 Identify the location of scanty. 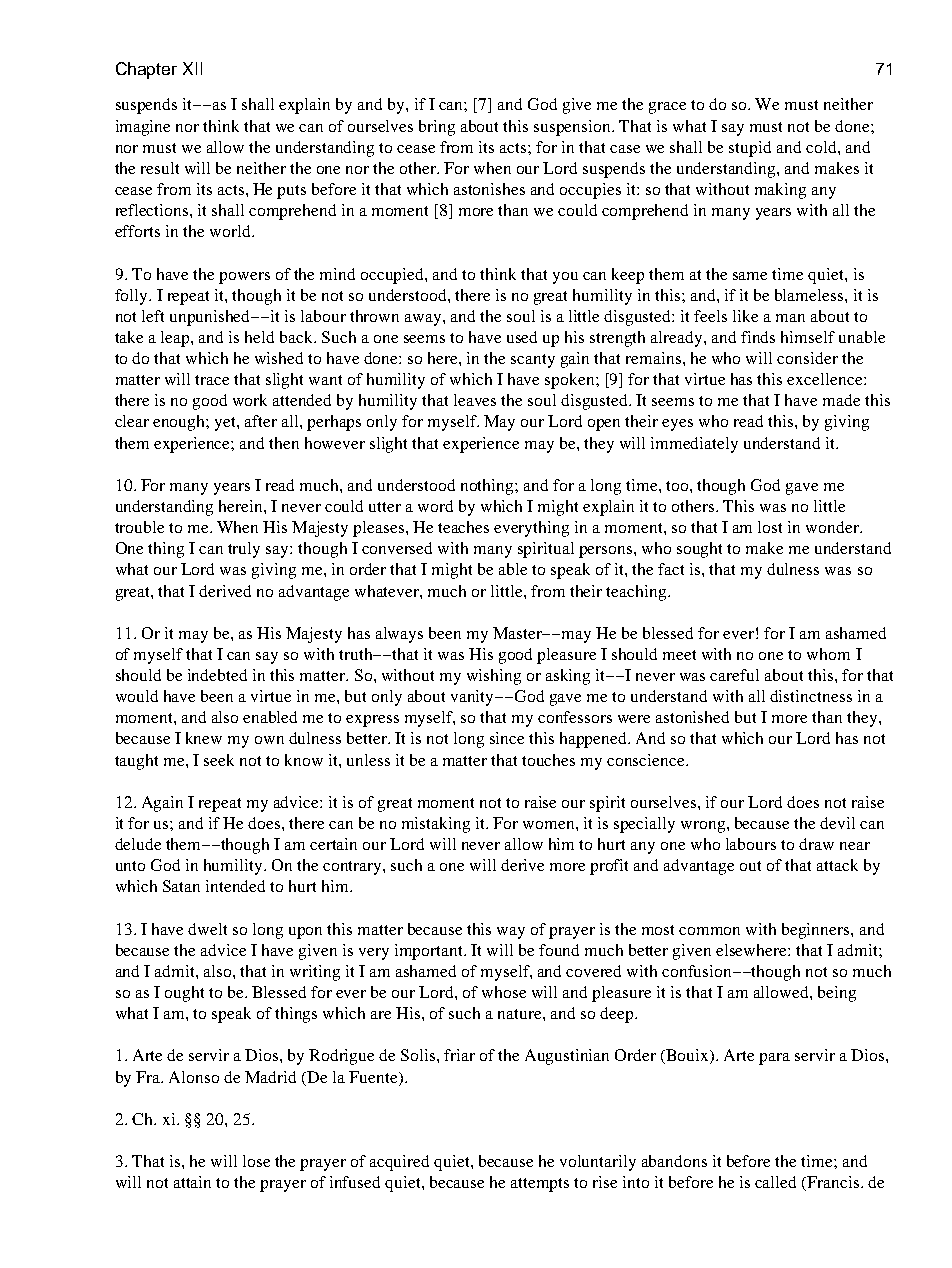
(533, 361).
